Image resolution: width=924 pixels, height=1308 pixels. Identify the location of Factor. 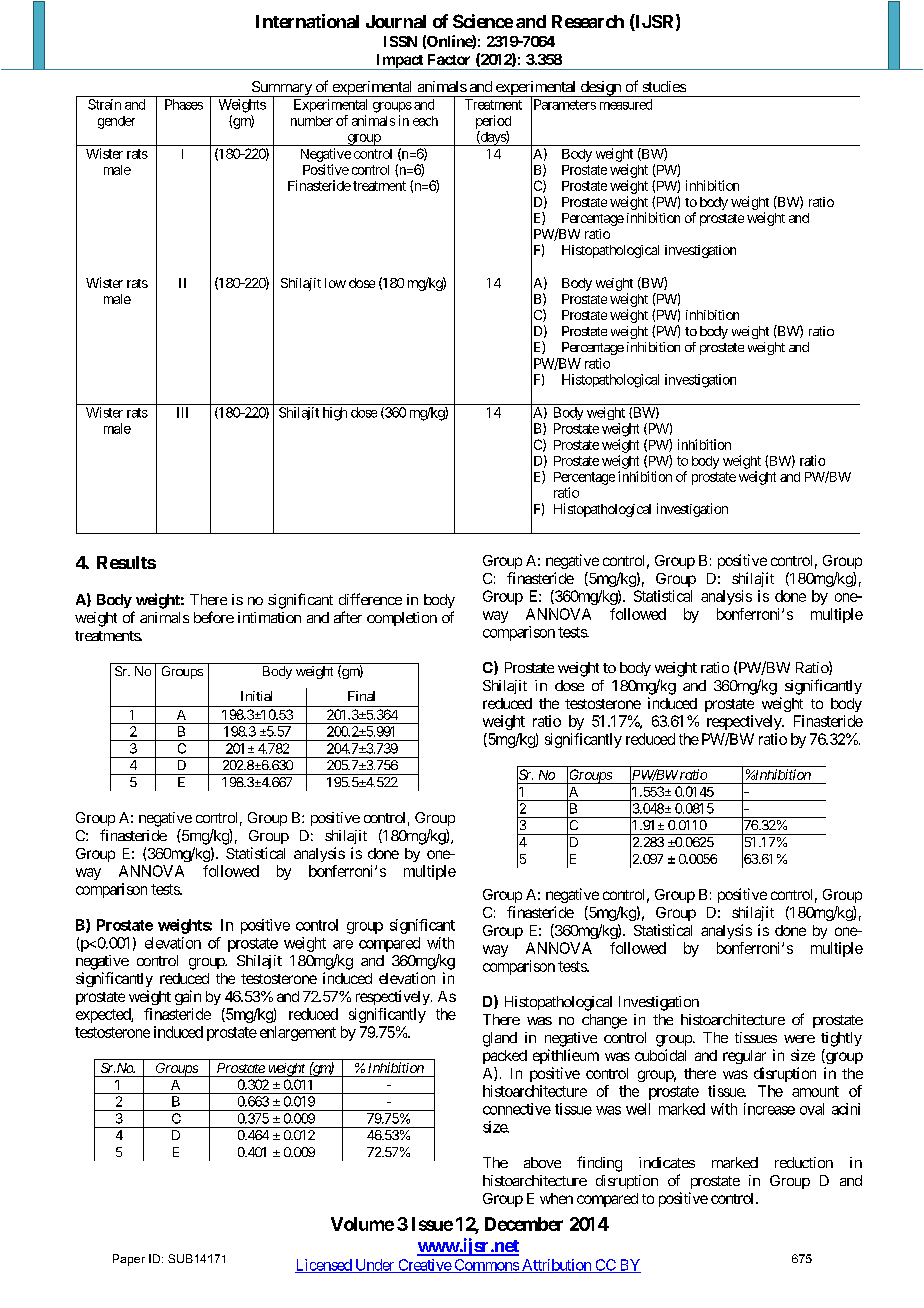
(449, 59).
